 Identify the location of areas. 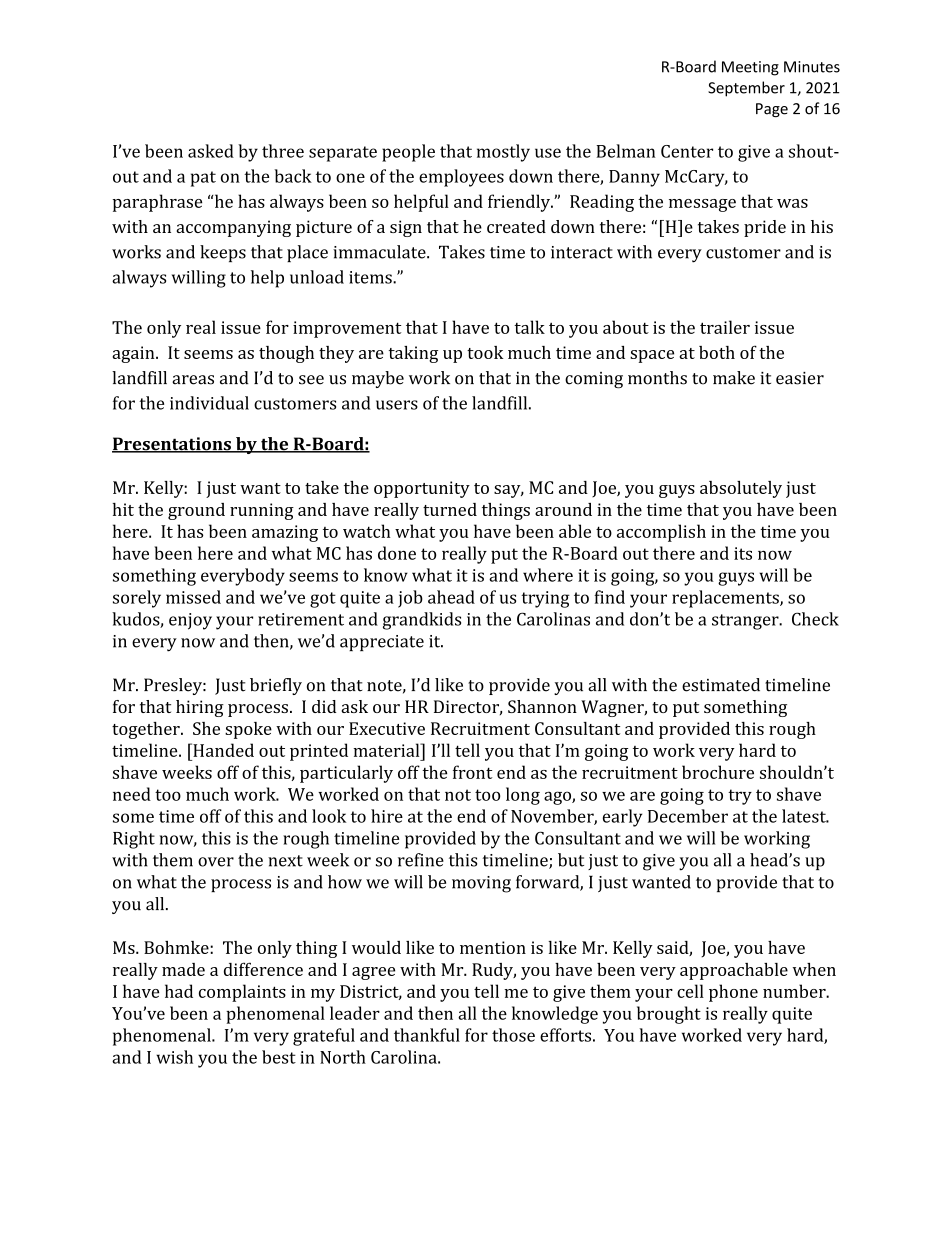
(193, 380).
